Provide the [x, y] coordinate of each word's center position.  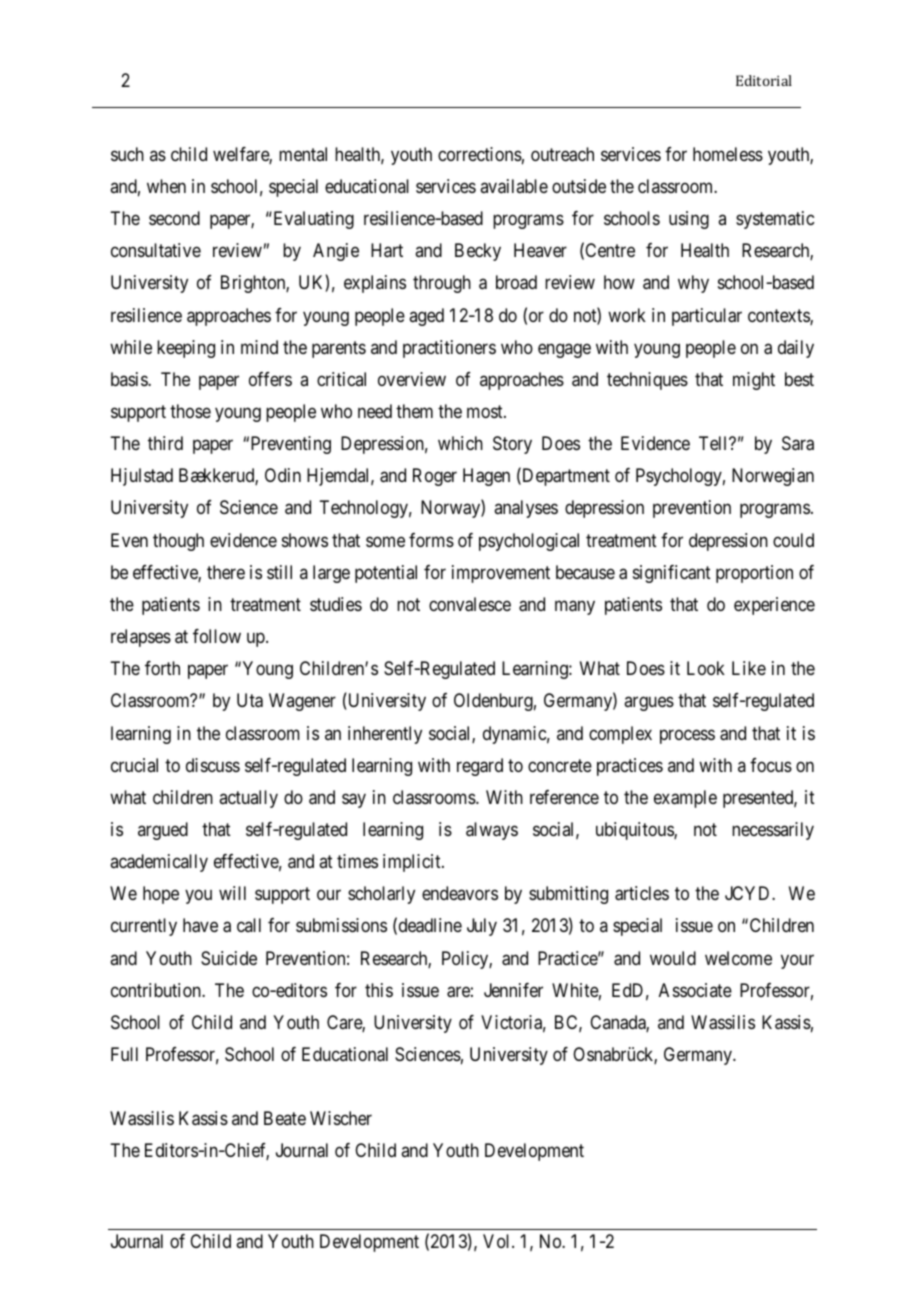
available [514, 186]
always [492, 831]
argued [163, 831]
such [127, 154]
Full [124, 1054]
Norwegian [773, 477]
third [165, 443]
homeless [728, 154]
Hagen [486, 477]
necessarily [773, 831]
